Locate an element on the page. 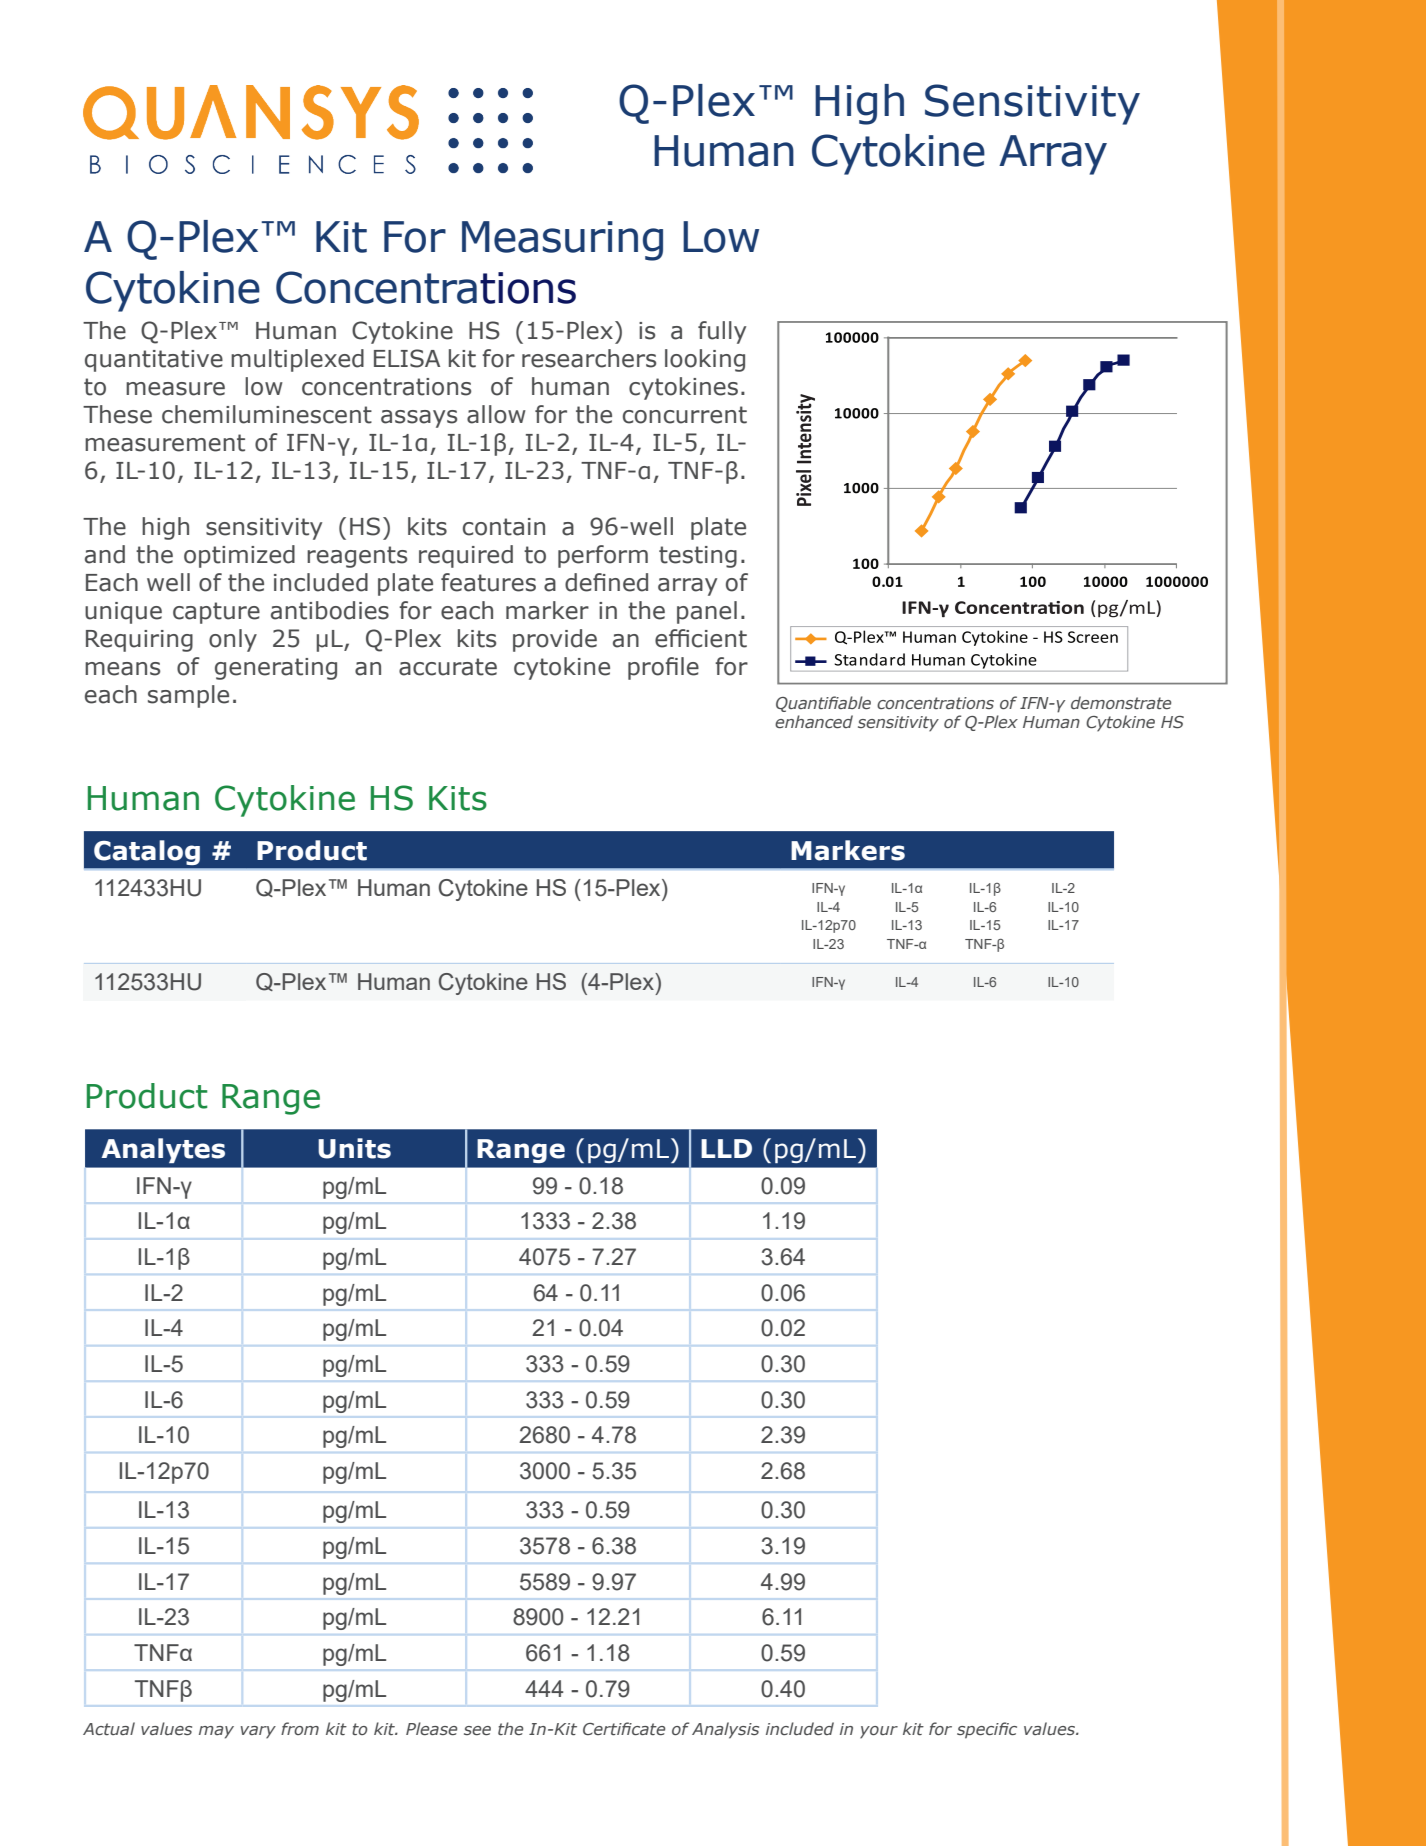 The width and height of the page is (1426, 1846). enhanced is located at coordinates (814, 721).
